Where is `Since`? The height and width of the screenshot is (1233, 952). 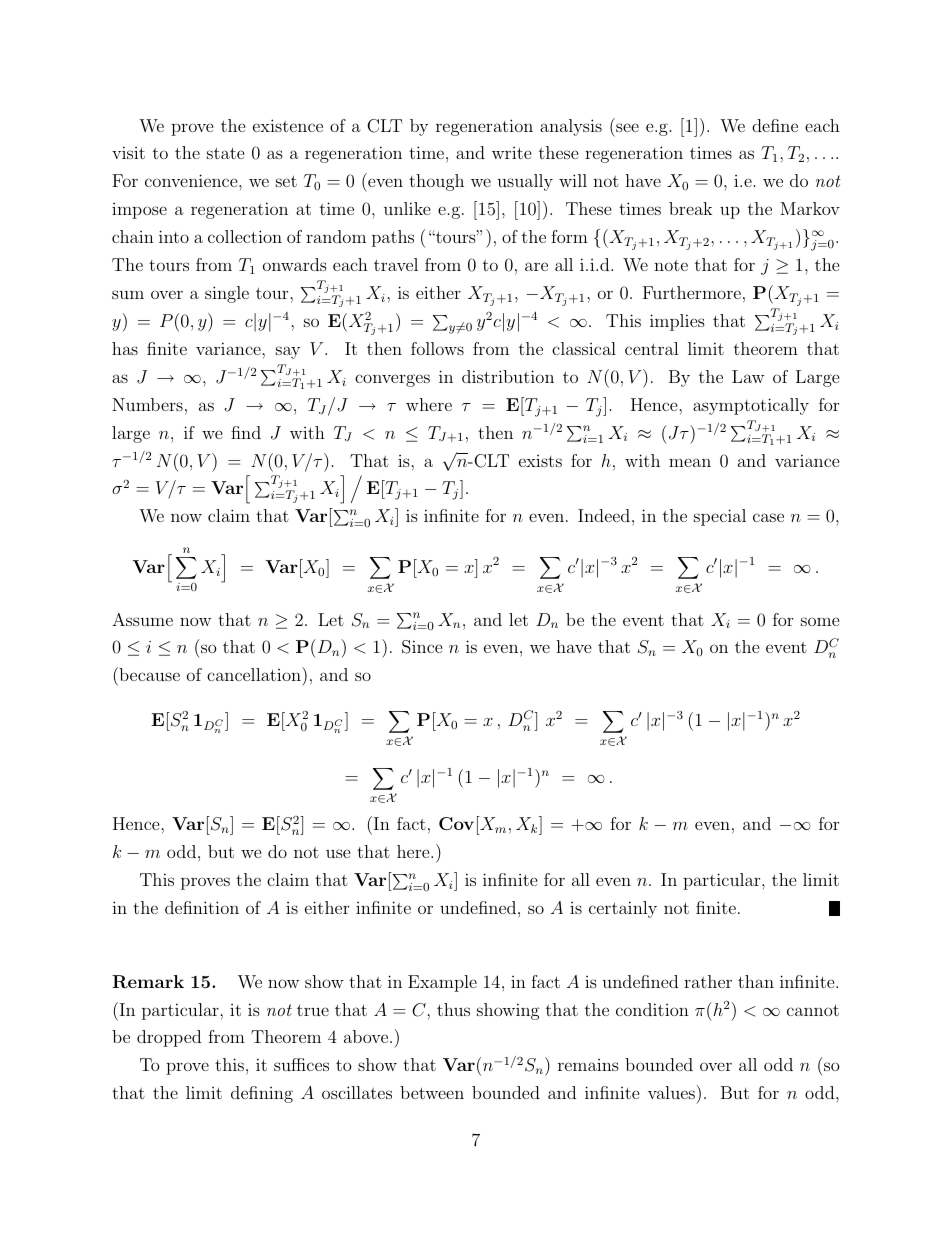
Since is located at coordinates (422, 647).
